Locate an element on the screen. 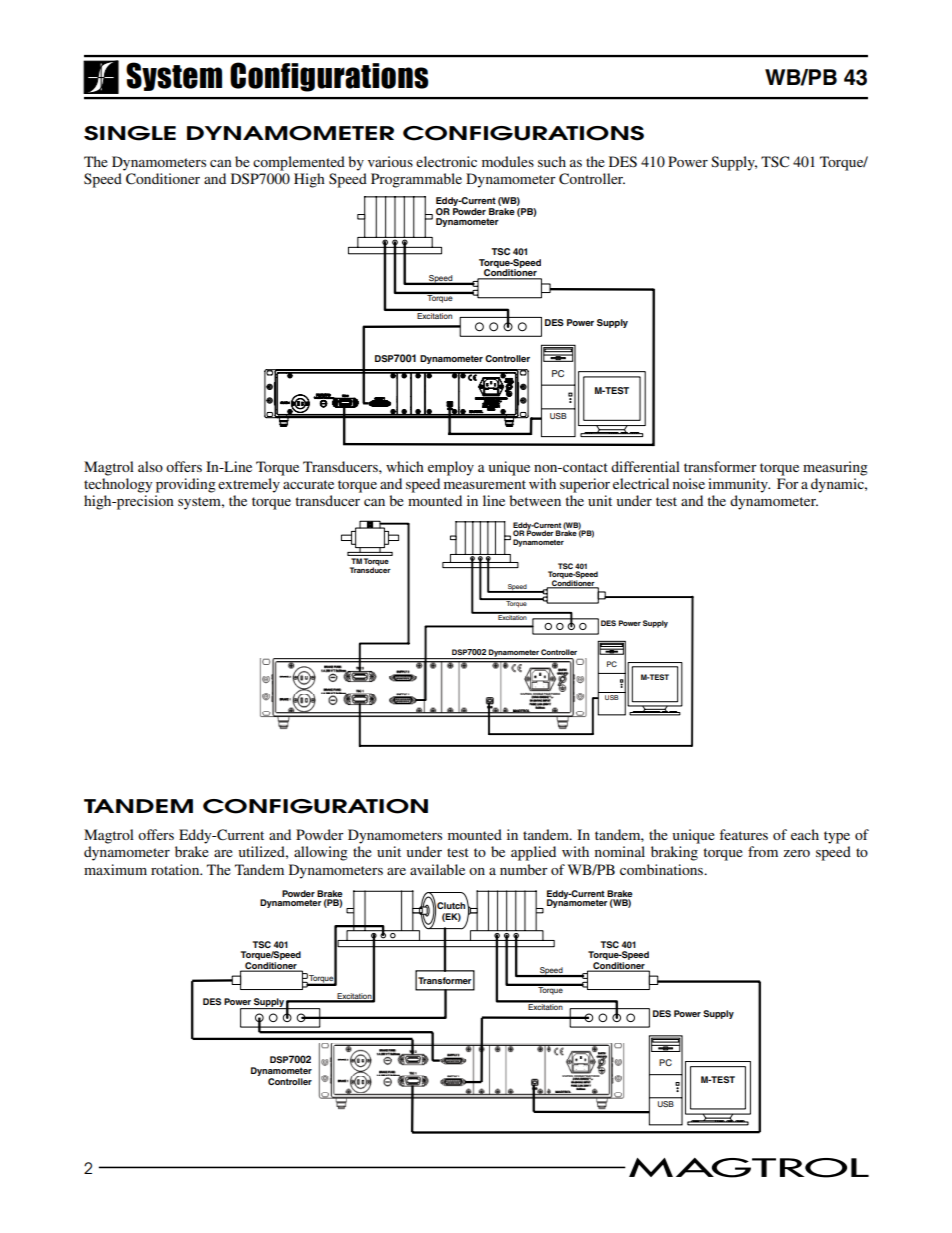 The image size is (952, 1233). electronic is located at coordinates (446, 161).
